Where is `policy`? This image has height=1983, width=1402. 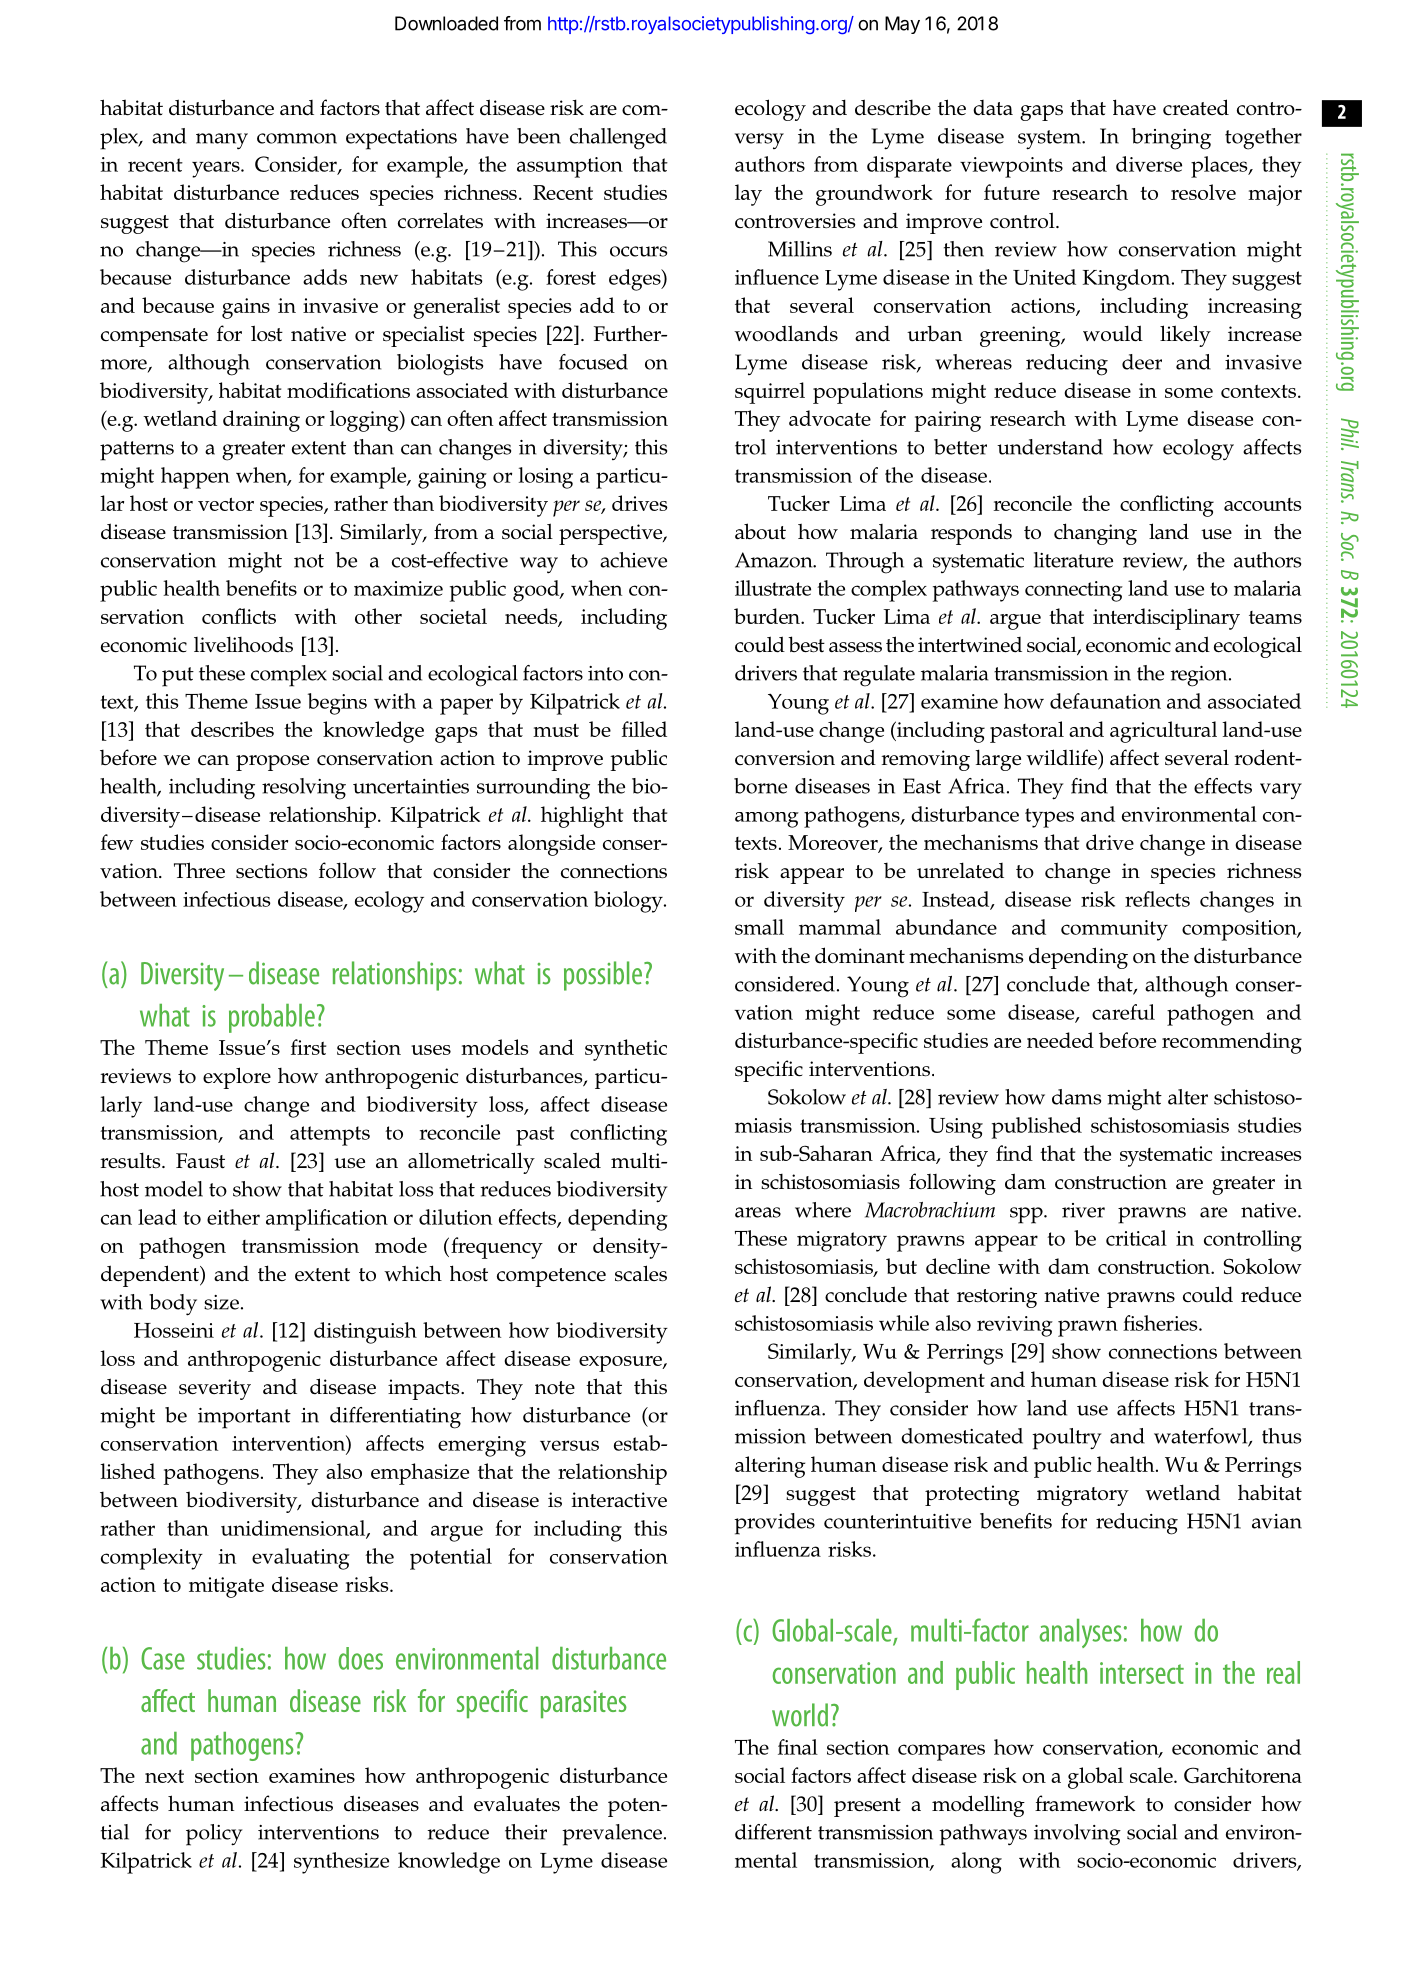
policy is located at coordinates (214, 1835).
